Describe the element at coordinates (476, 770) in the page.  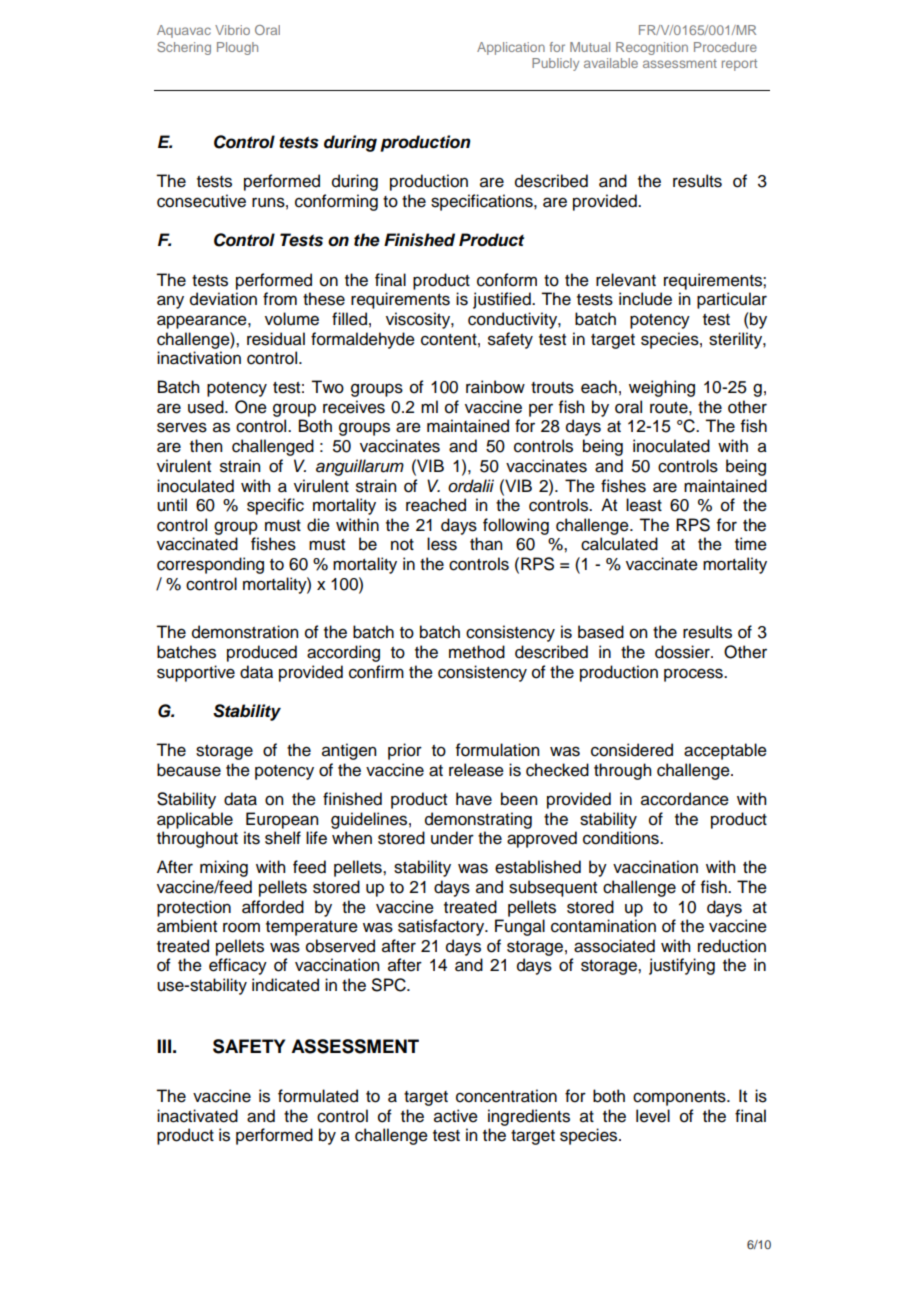
I see `release` at that location.
